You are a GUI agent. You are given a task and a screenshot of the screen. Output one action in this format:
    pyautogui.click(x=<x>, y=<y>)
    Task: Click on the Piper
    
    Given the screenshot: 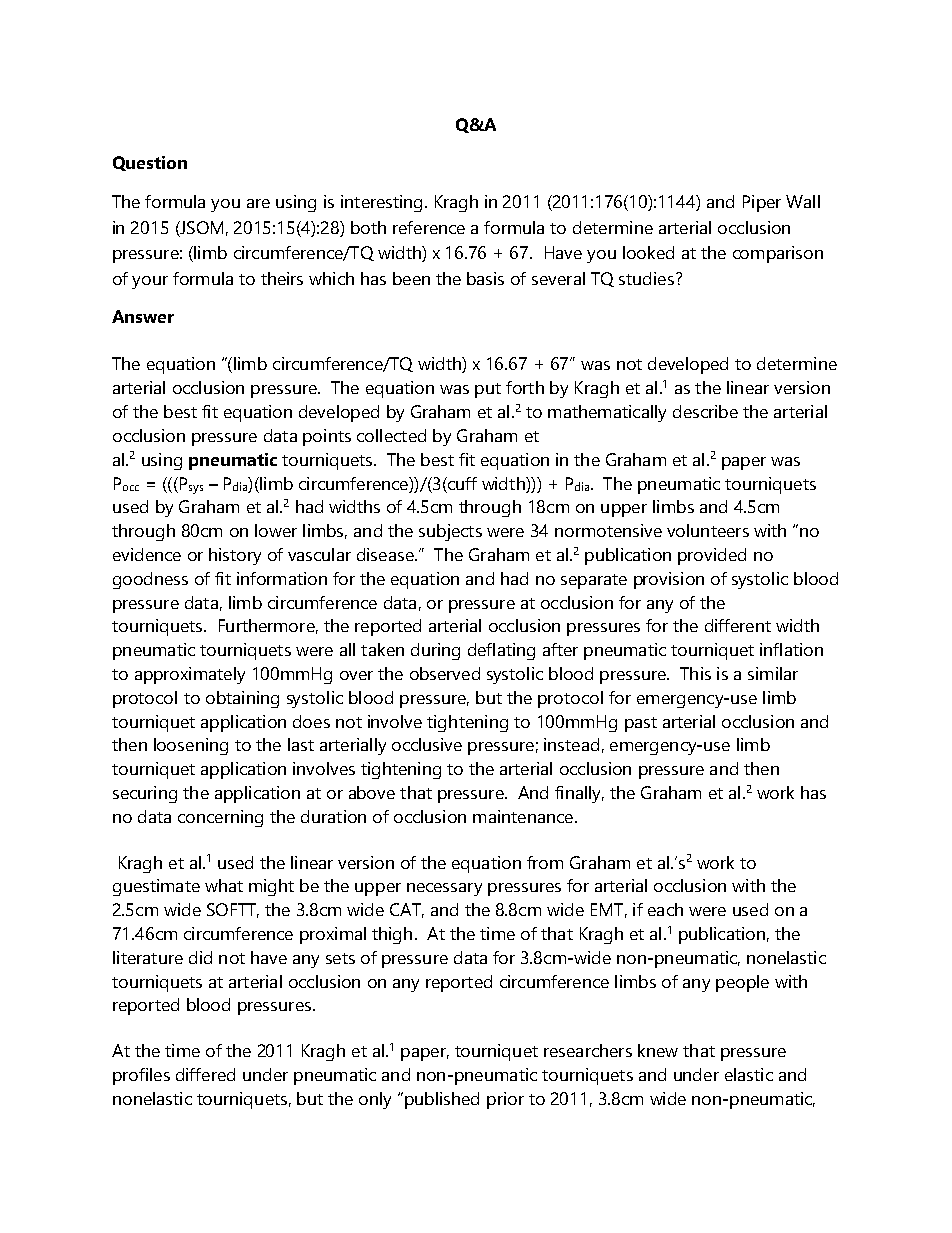 What is the action you would take?
    pyautogui.click(x=762, y=203)
